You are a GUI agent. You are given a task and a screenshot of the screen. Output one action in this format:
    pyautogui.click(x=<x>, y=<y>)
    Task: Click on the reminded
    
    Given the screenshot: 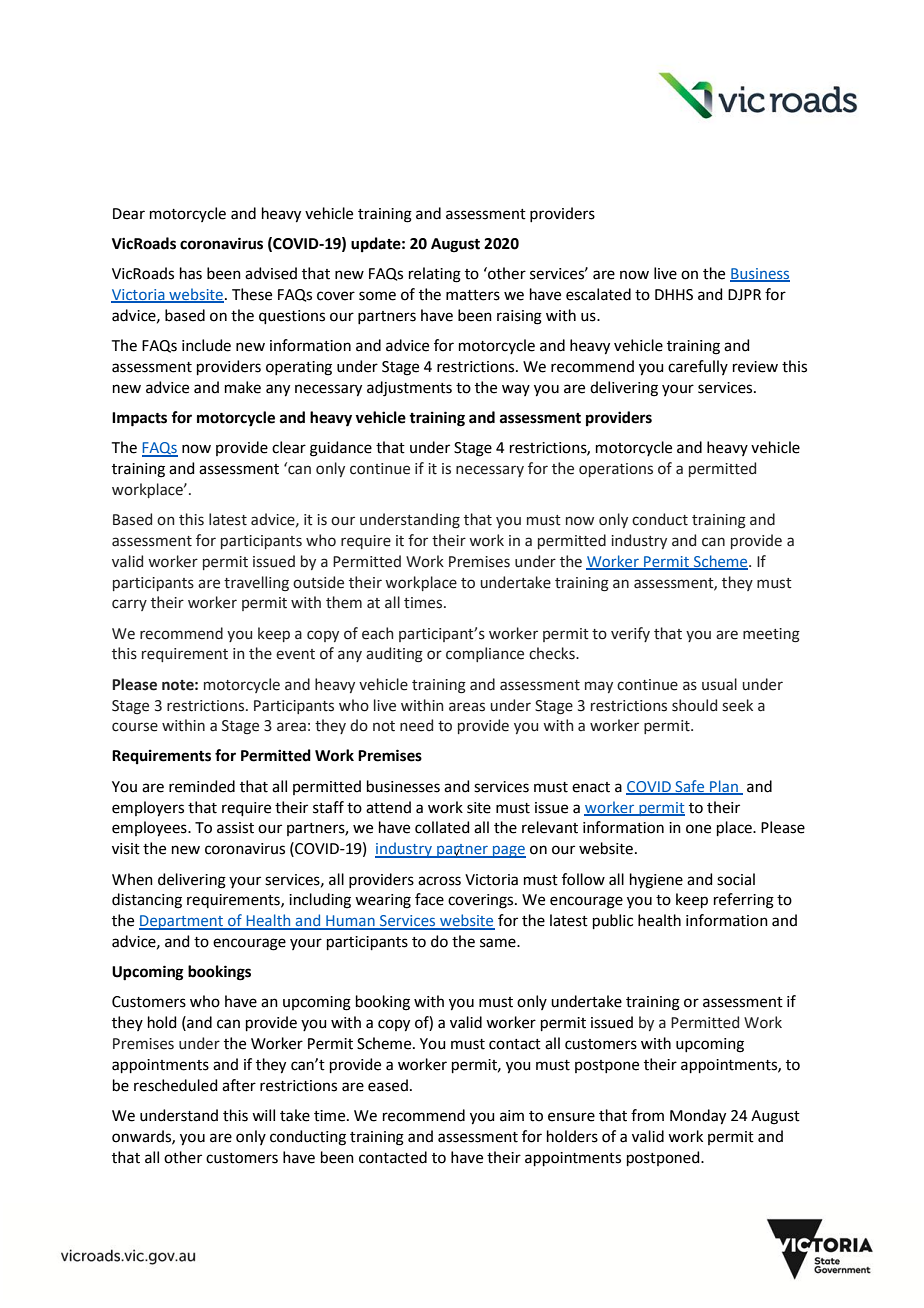 What is the action you would take?
    pyautogui.click(x=202, y=786)
